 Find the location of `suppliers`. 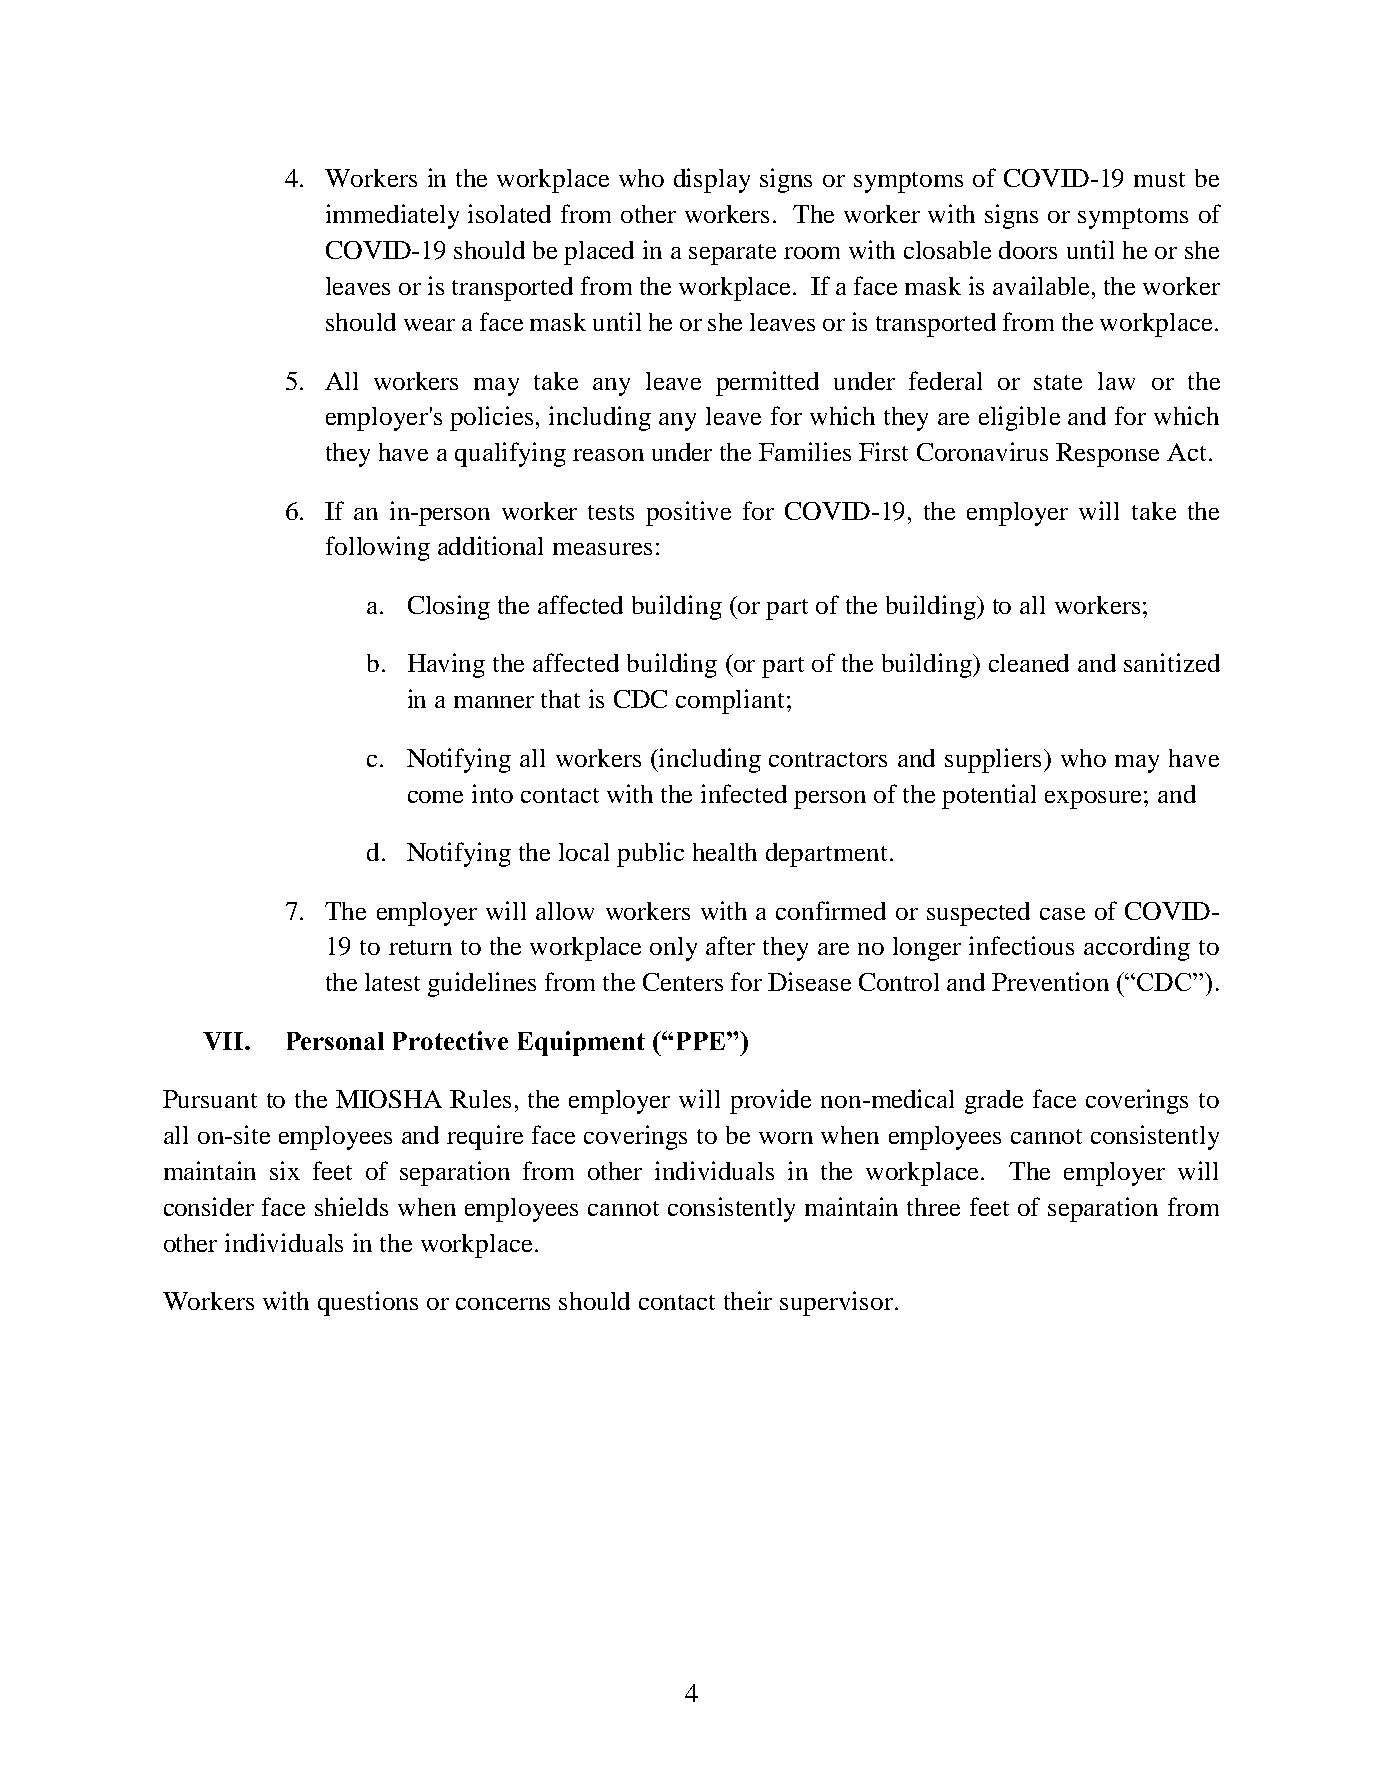

suppliers is located at coordinates (993, 760).
